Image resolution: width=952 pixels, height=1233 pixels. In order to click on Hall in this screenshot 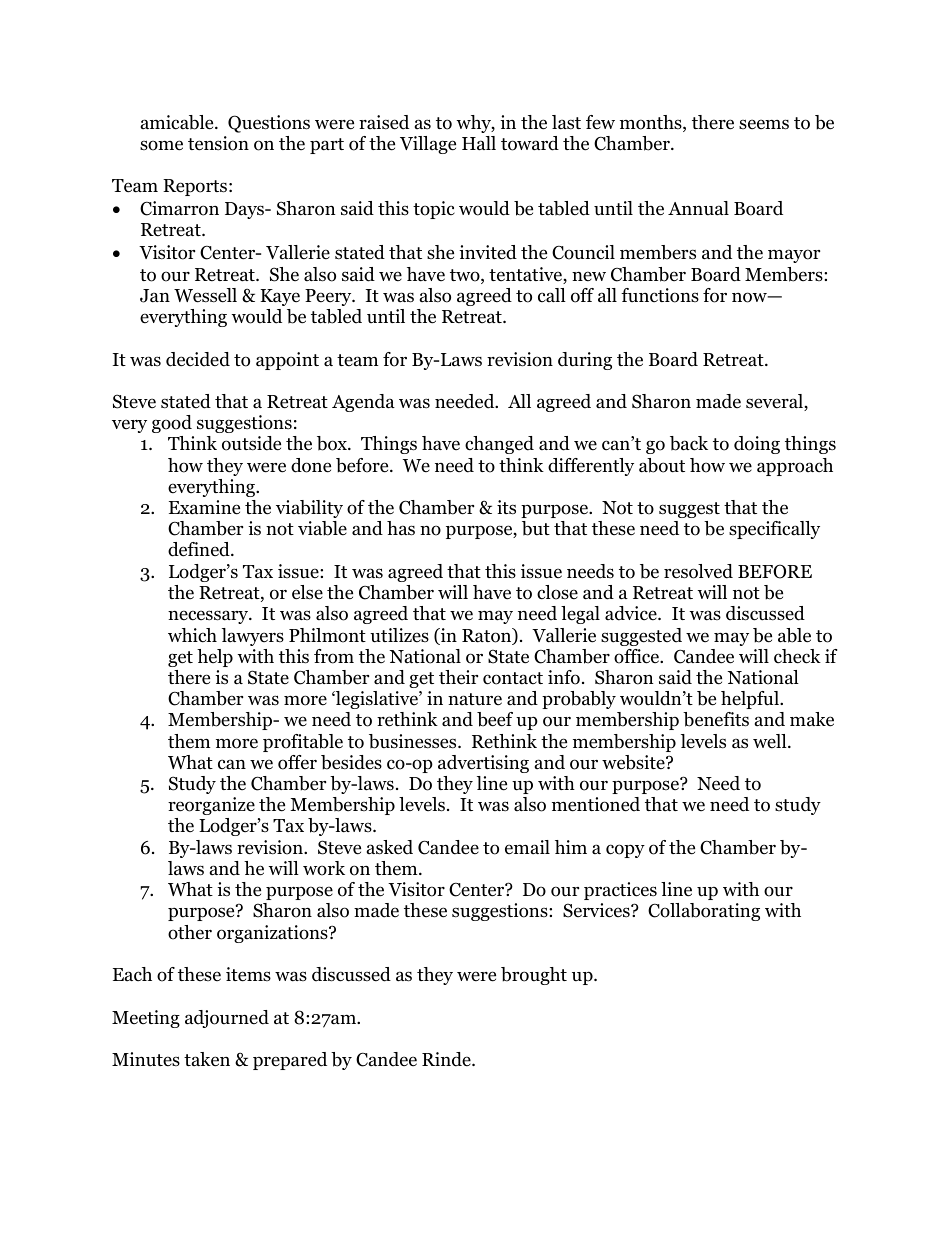, I will do `click(479, 143)`.
